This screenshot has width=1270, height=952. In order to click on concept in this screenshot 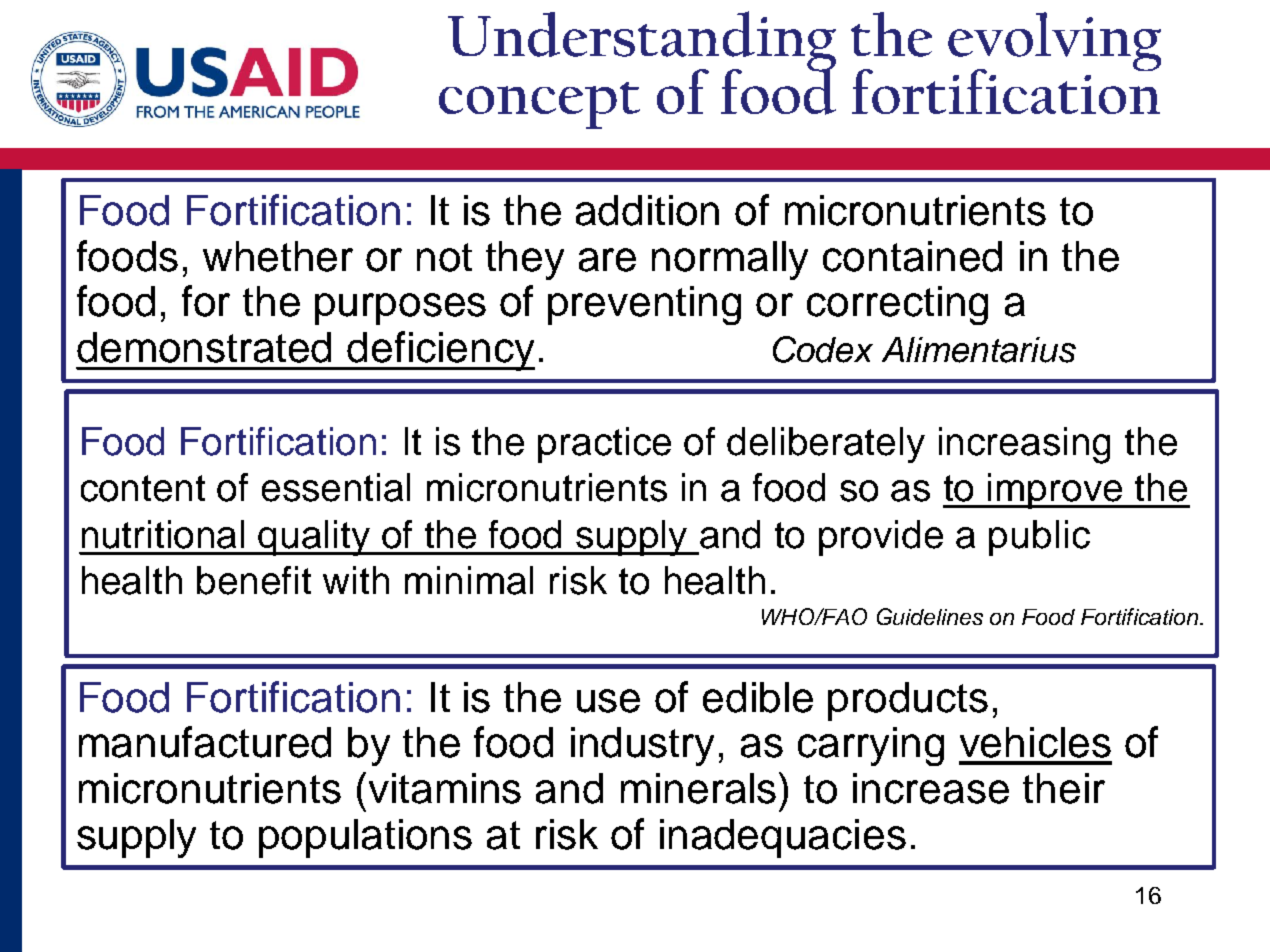, I will do `click(539, 105)`.
